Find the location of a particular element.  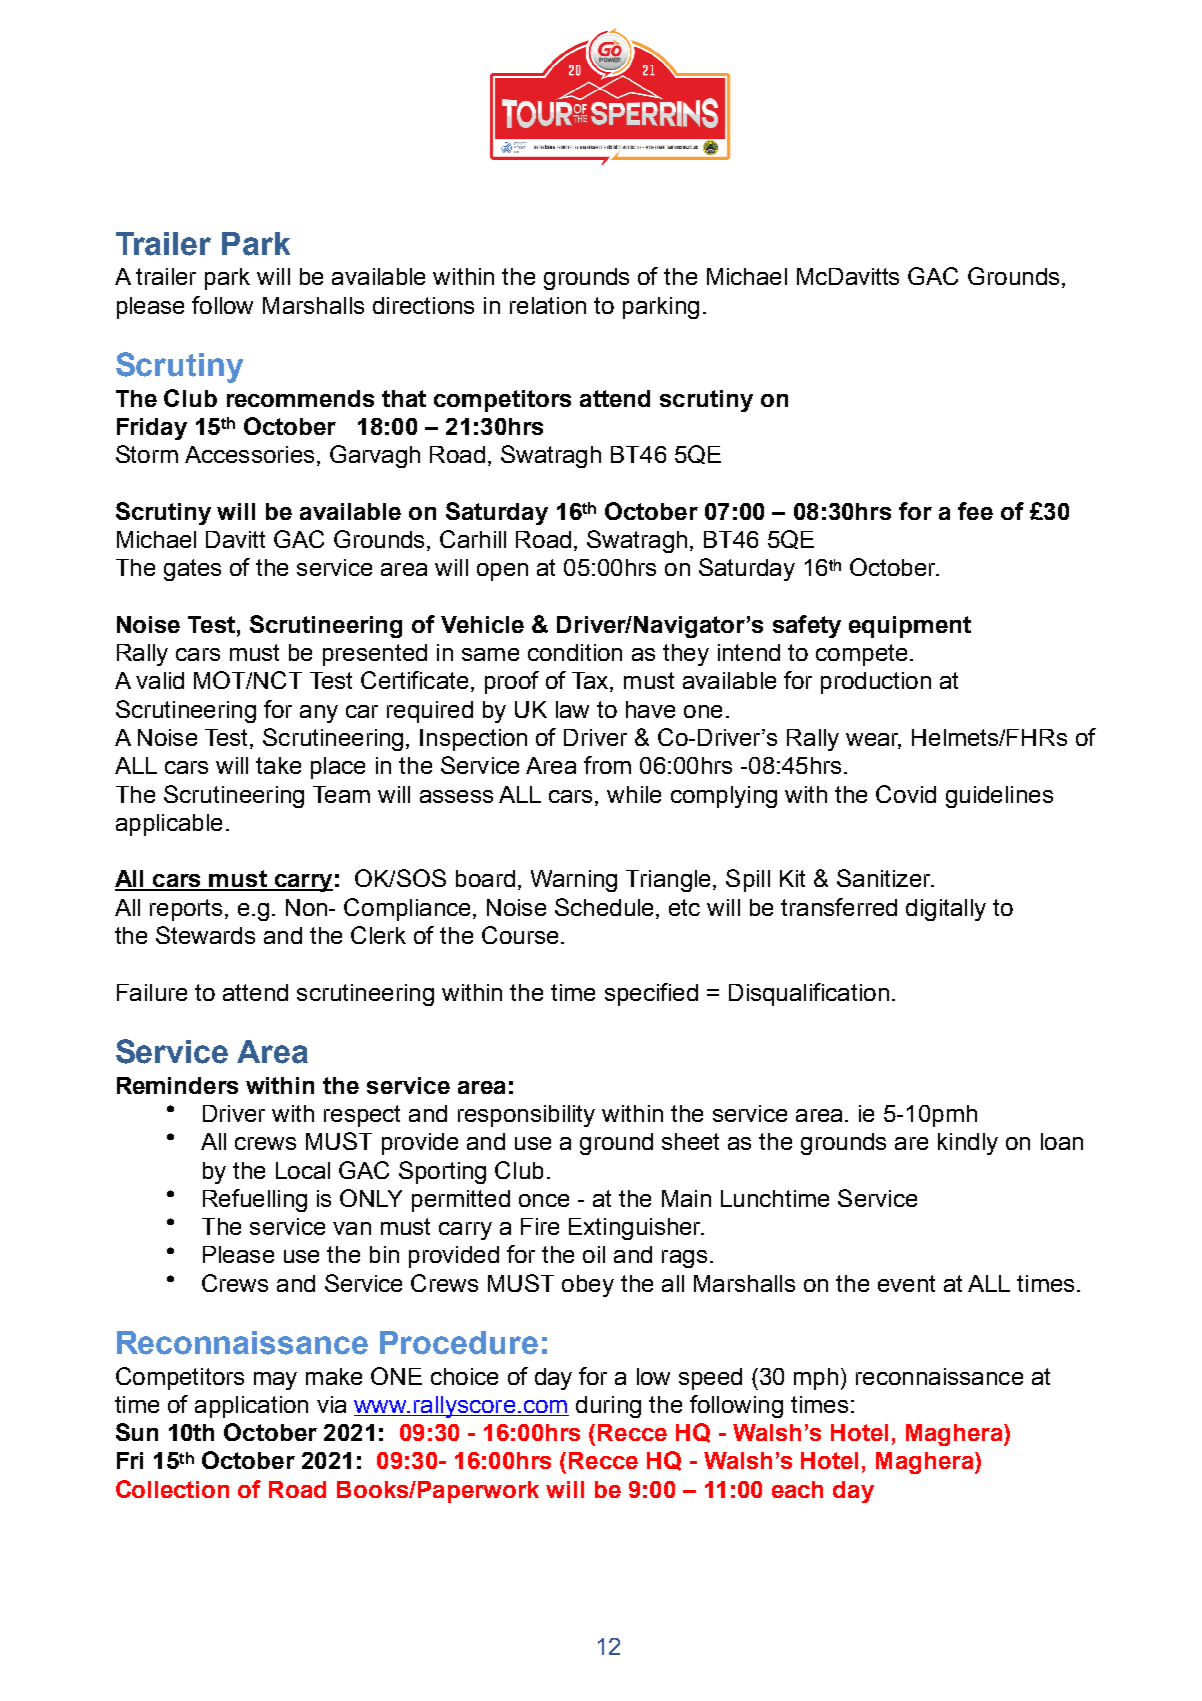

application is located at coordinates (251, 1407).
